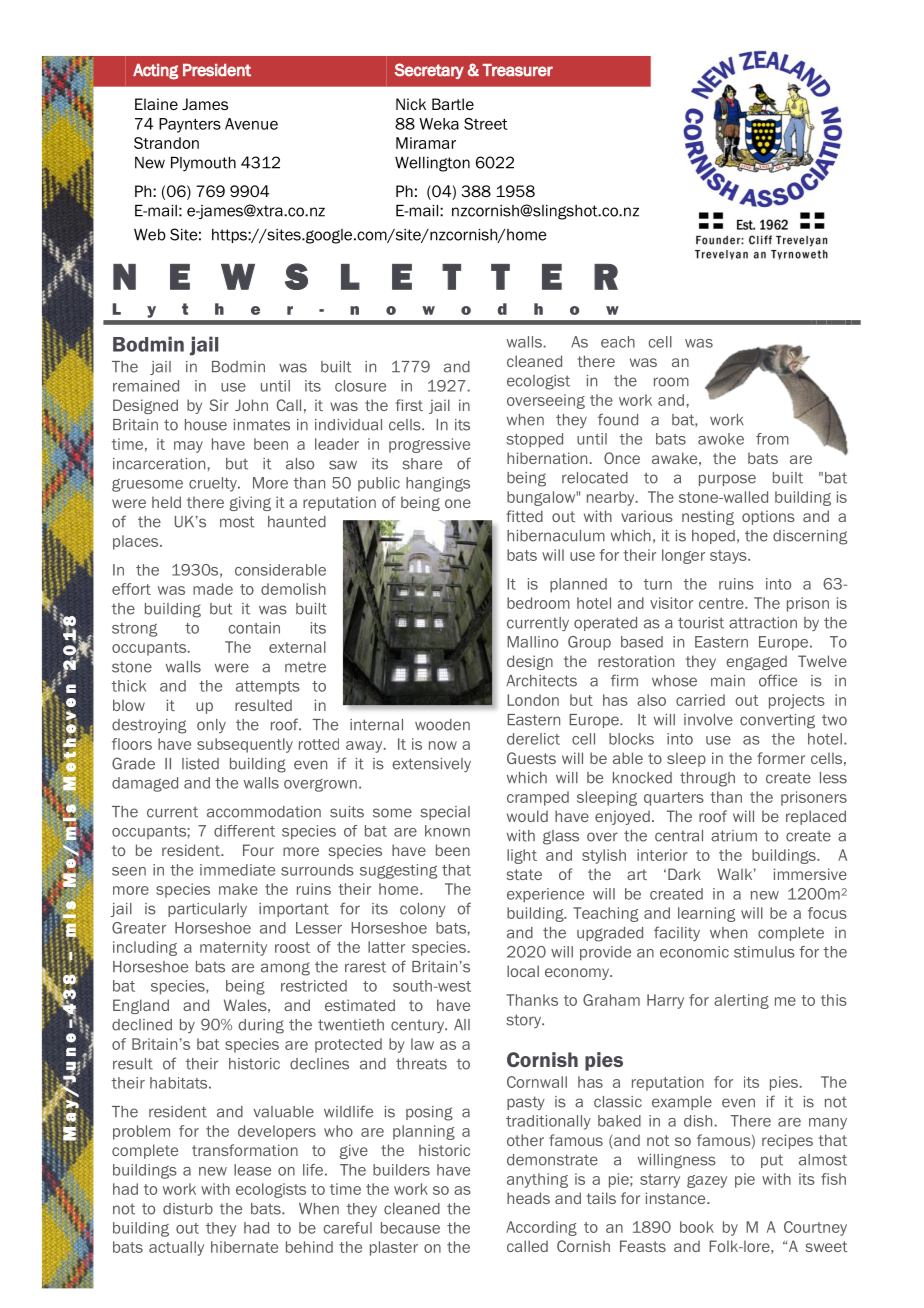 This image has width=924, height=1308. I want to click on Sir, so click(219, 405).
